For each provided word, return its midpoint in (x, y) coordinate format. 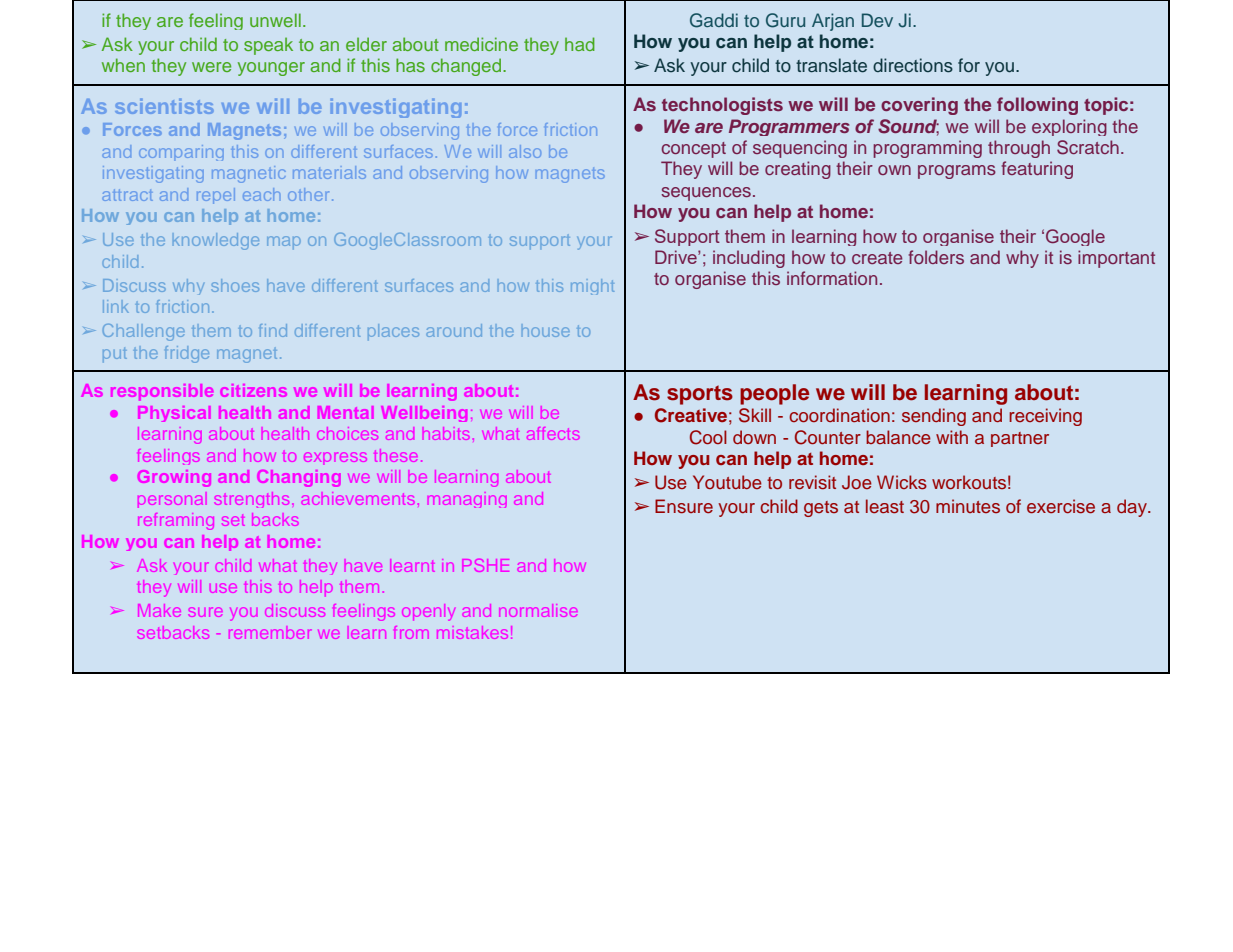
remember (270, 634)
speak (268, 46)
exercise (1061, 506)
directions (913, 65)
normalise (538, 610)
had (580, 44)
